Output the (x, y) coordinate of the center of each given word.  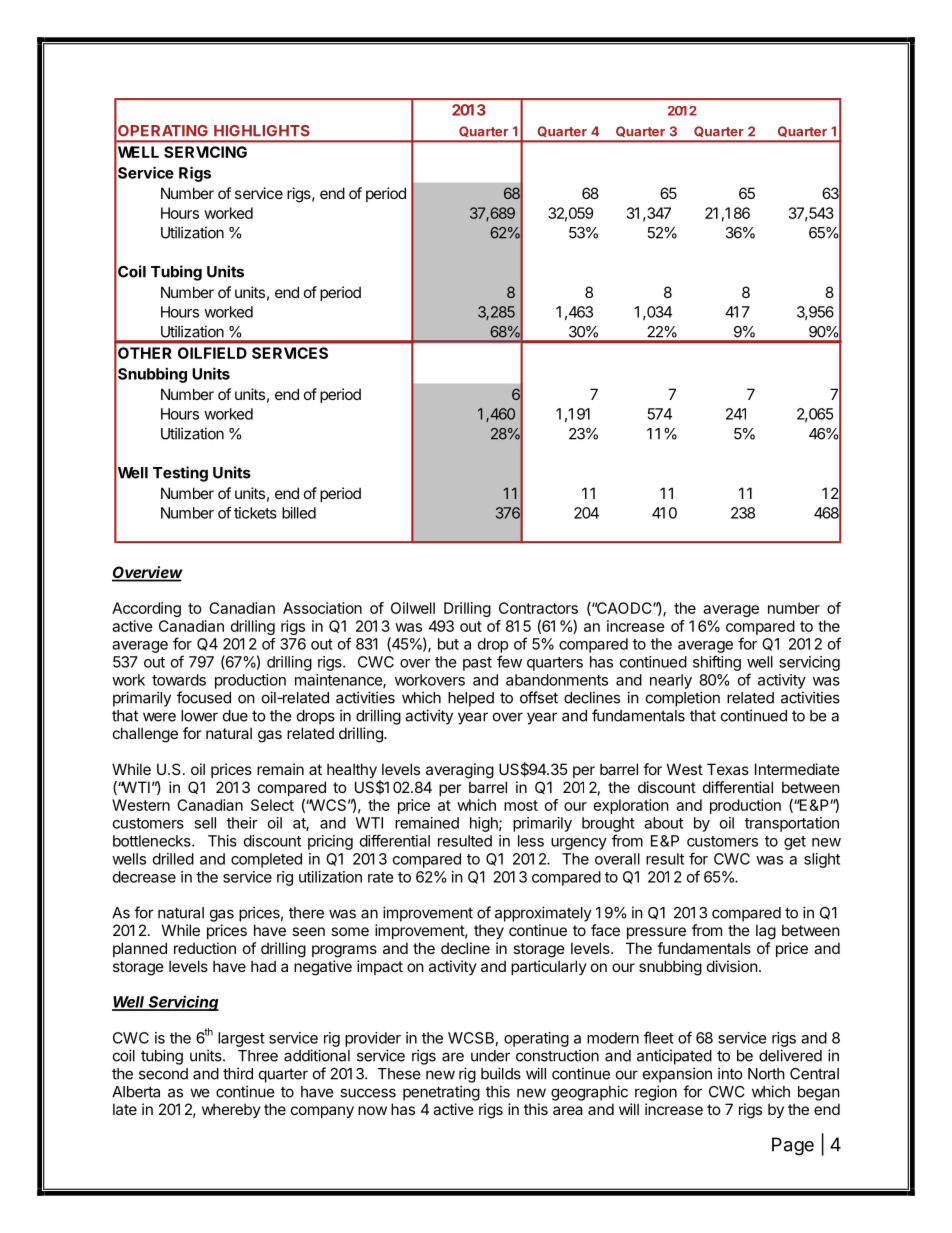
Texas (728, 769)
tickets (255, 513)
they (489, 931)
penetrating (441, 1093)
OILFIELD (212, 353)
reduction (205, 948)
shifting (717, 663)
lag (766, 932)
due (235, 716)
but (448, 644)
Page (793, 1146)
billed (299, 513)
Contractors (538, 608)
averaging (460, 771)
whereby (231, 1110)
